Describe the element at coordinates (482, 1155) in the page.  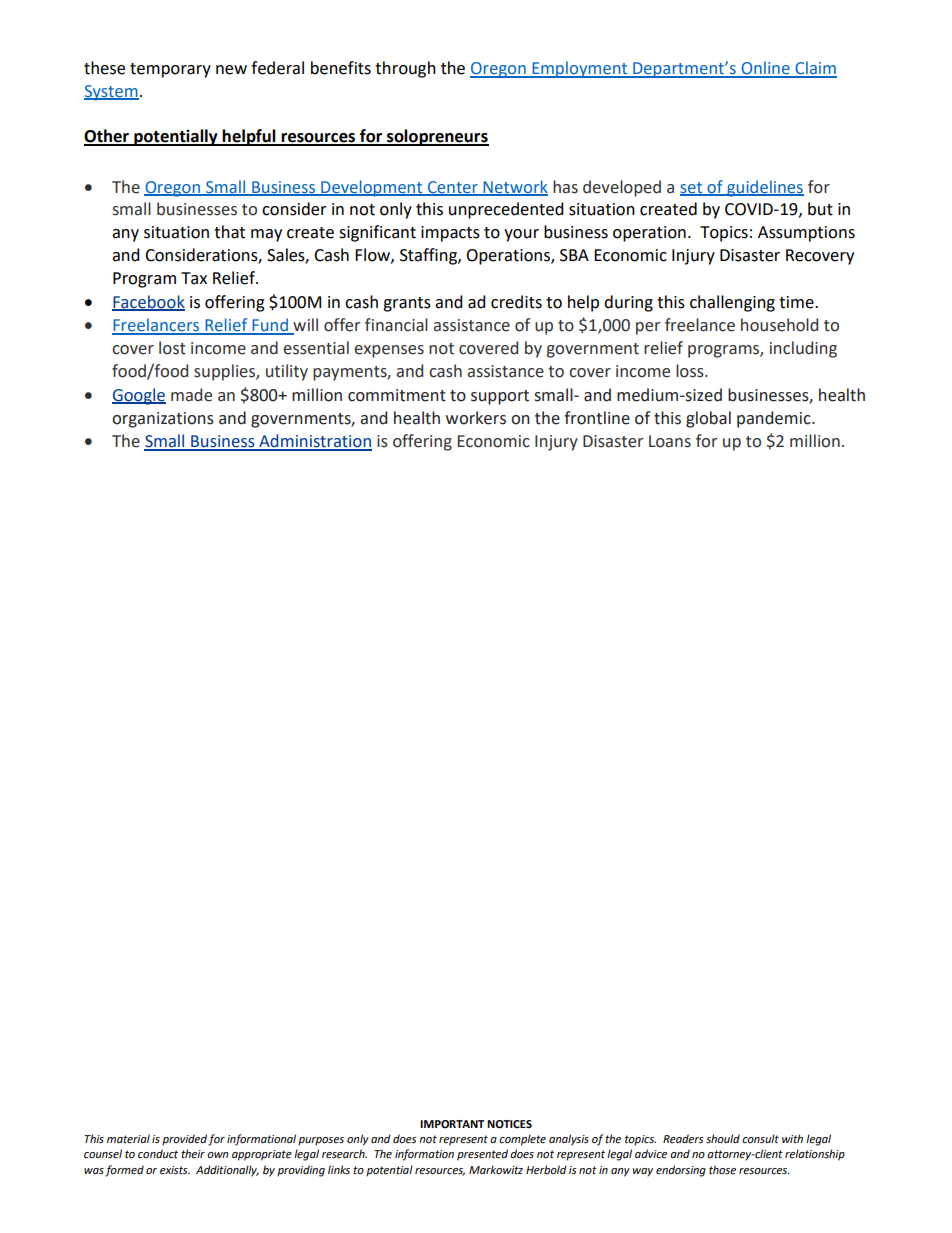
I see `presented` at that location.
